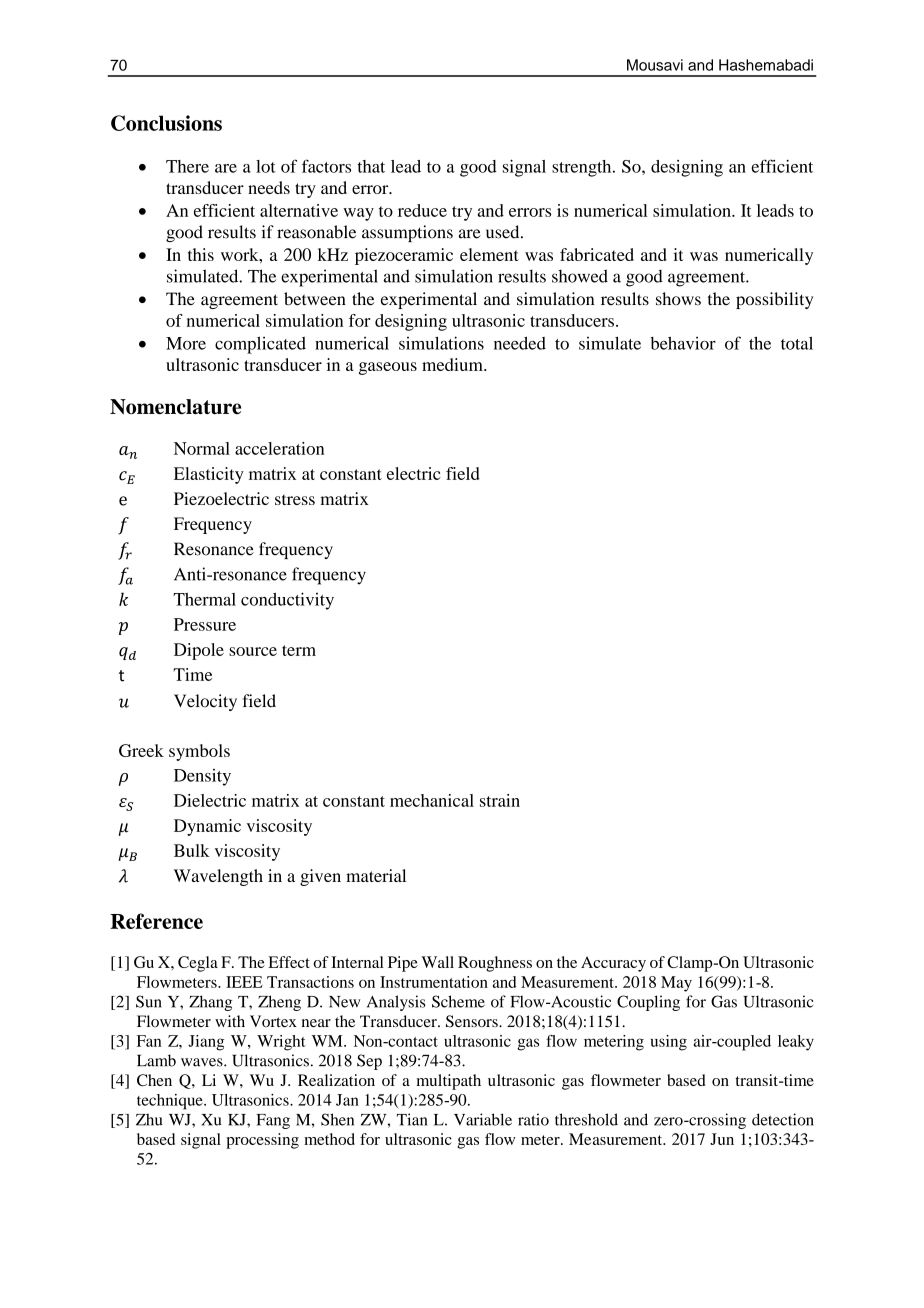  I want to click on Variable, so click(483, 1119).
